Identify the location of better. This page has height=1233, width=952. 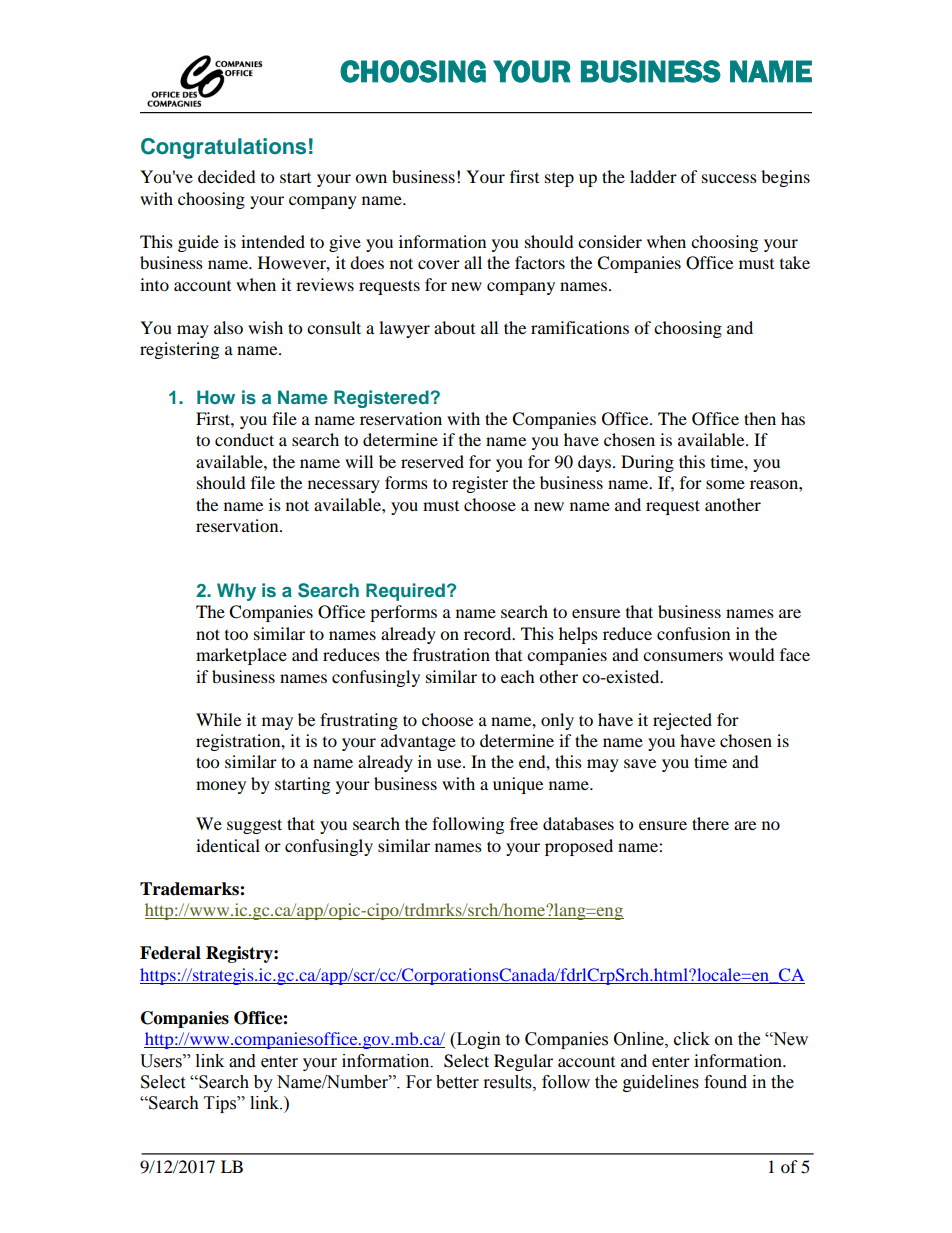
(457, 1082).
